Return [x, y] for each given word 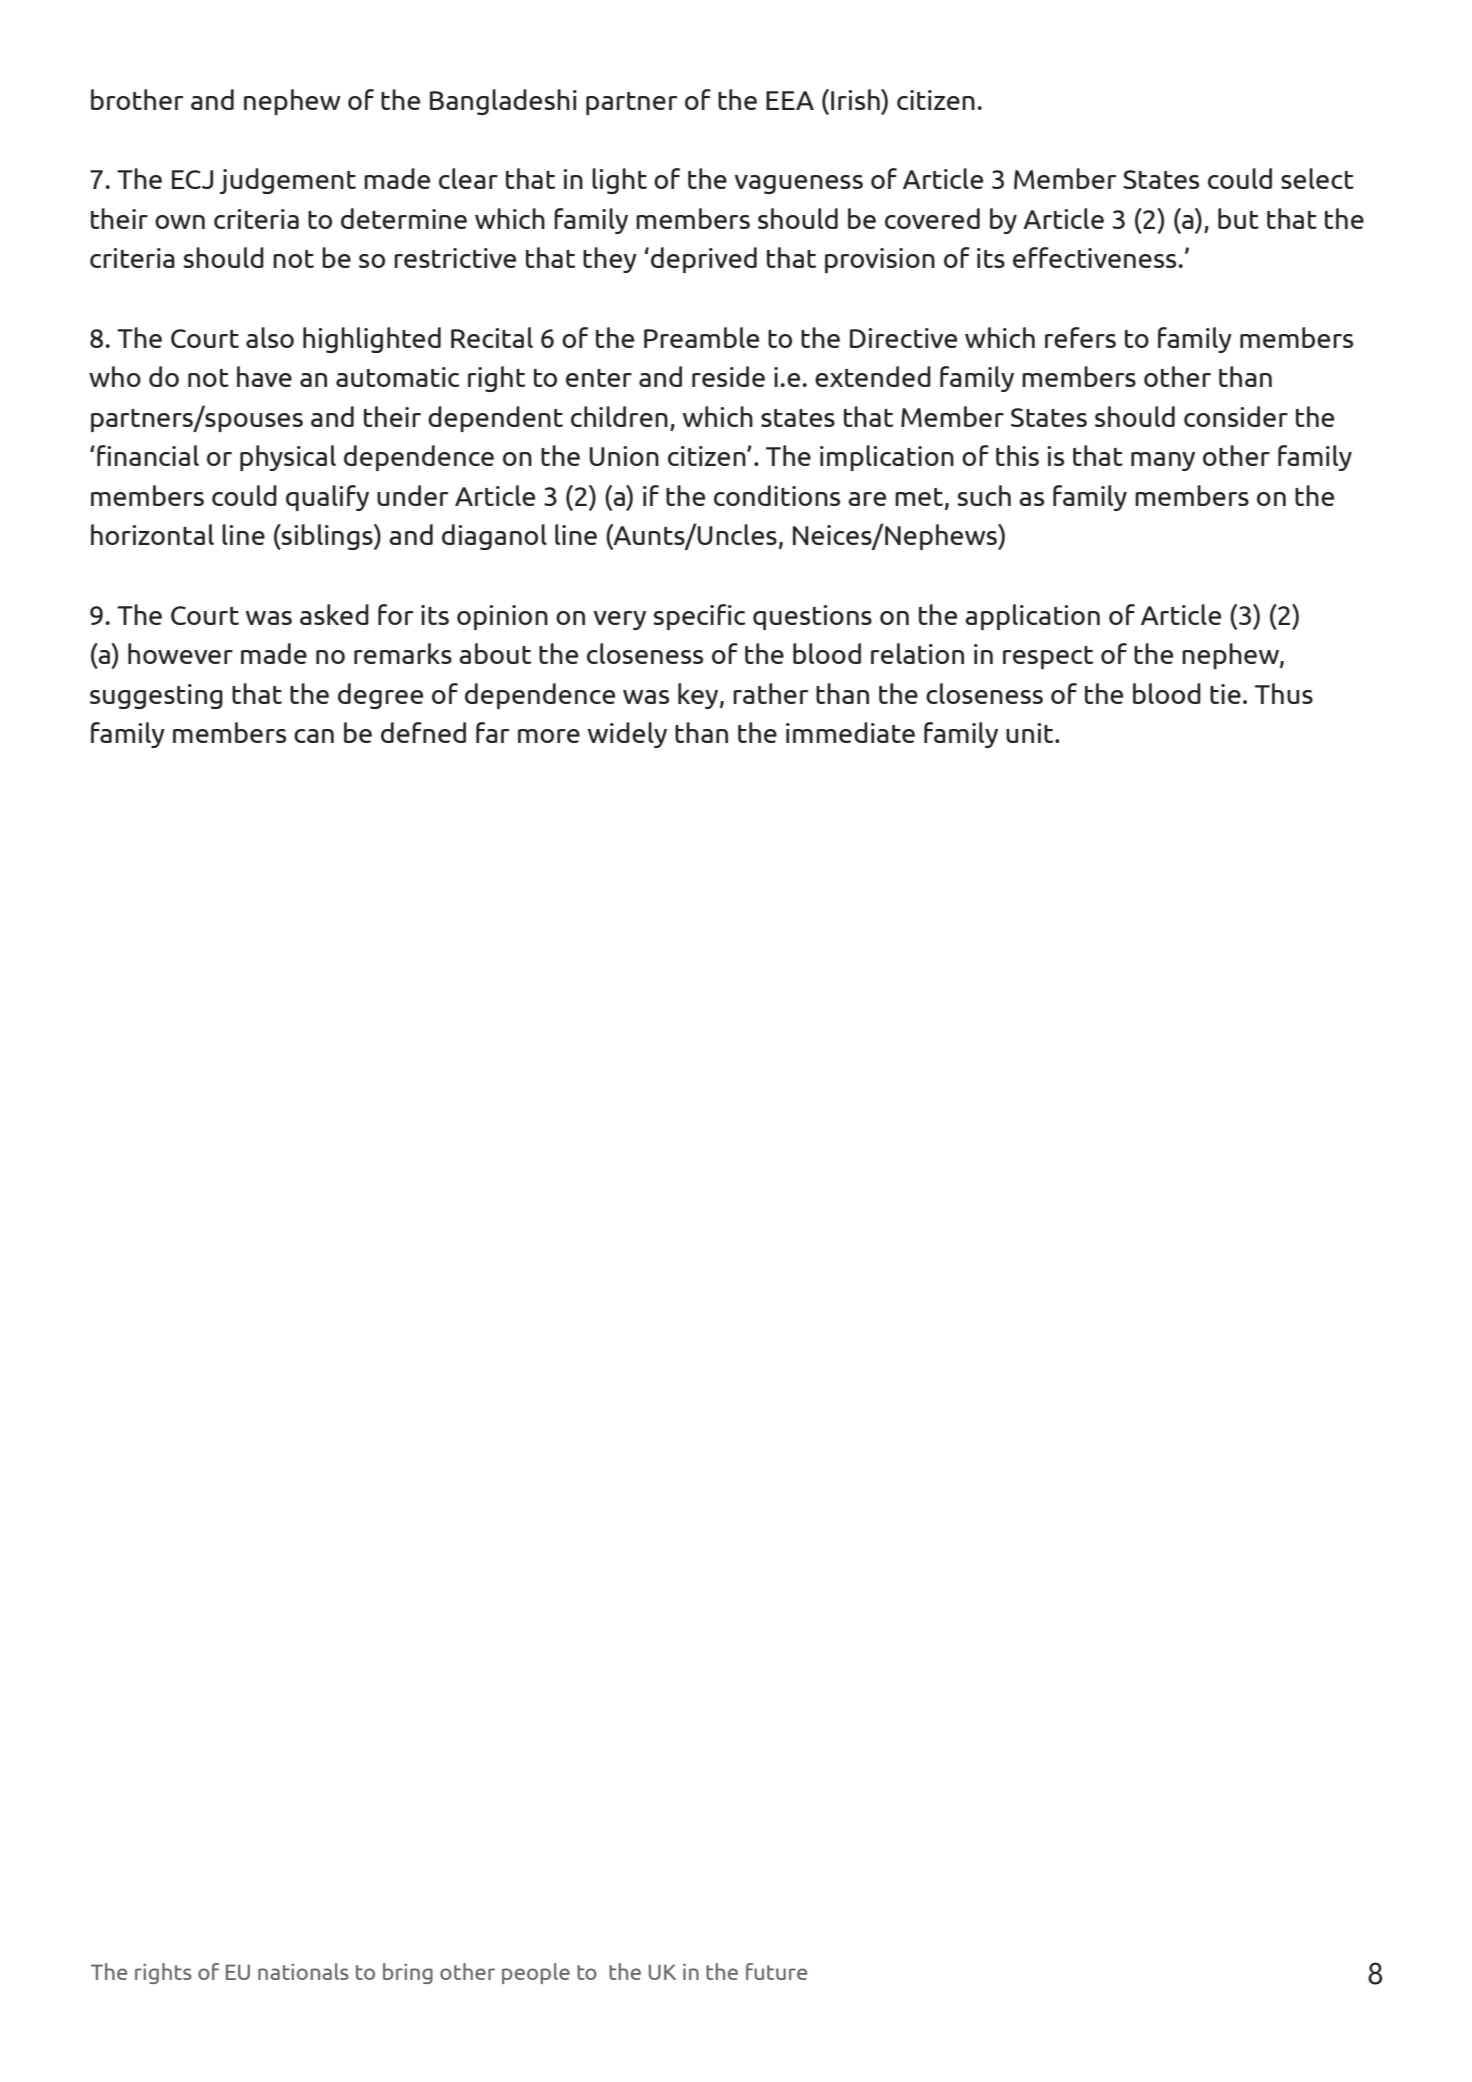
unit [1031, 733]
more [549, 736]
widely [627, 735]
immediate [850, 732]
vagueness [799, 184]
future [776, 1971]
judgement [288, 181]
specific [699, 617]
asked [334, 614]
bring [408, 1973]
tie [1225, 694]
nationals [303, 1971]
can [314, 736]
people [536, 1973]
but [1238, 218]
